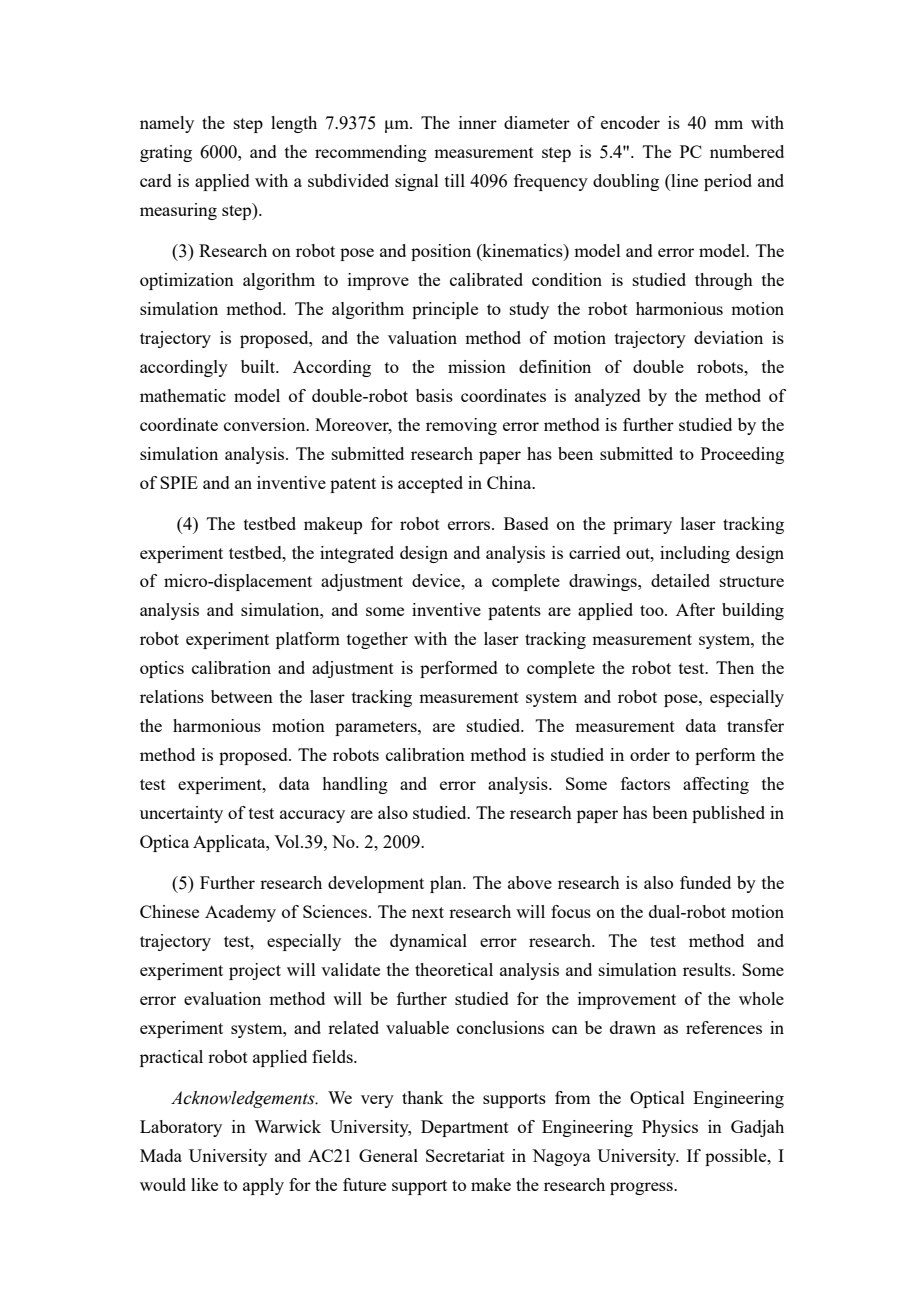  What do you see at coordinates (240, 913) in the document?
I see `Academy` at bounding box center [240, 913].
